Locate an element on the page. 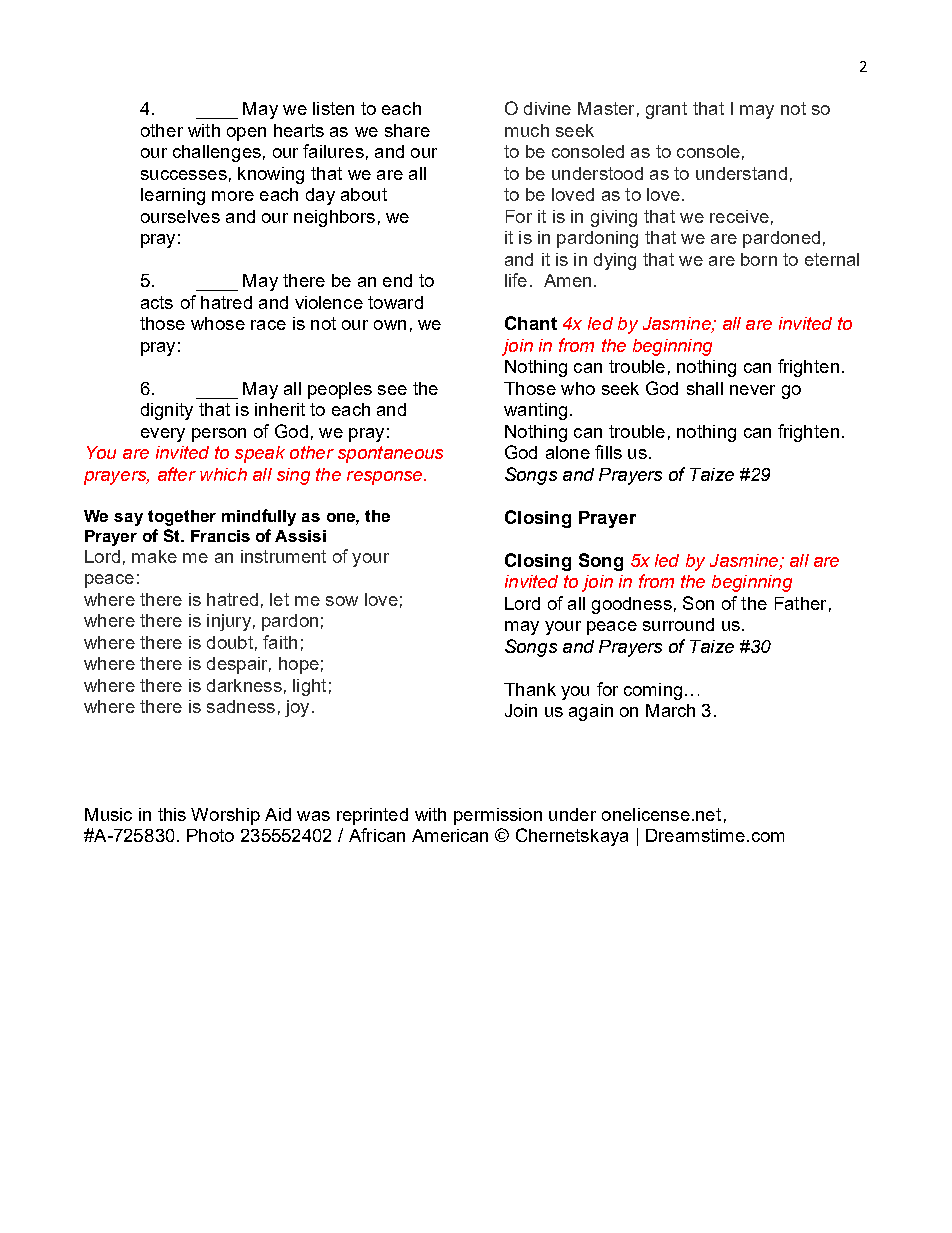 Image resolution: width=952 pixels, height=1233 pixels. much is located at coordinates (527, 130).
